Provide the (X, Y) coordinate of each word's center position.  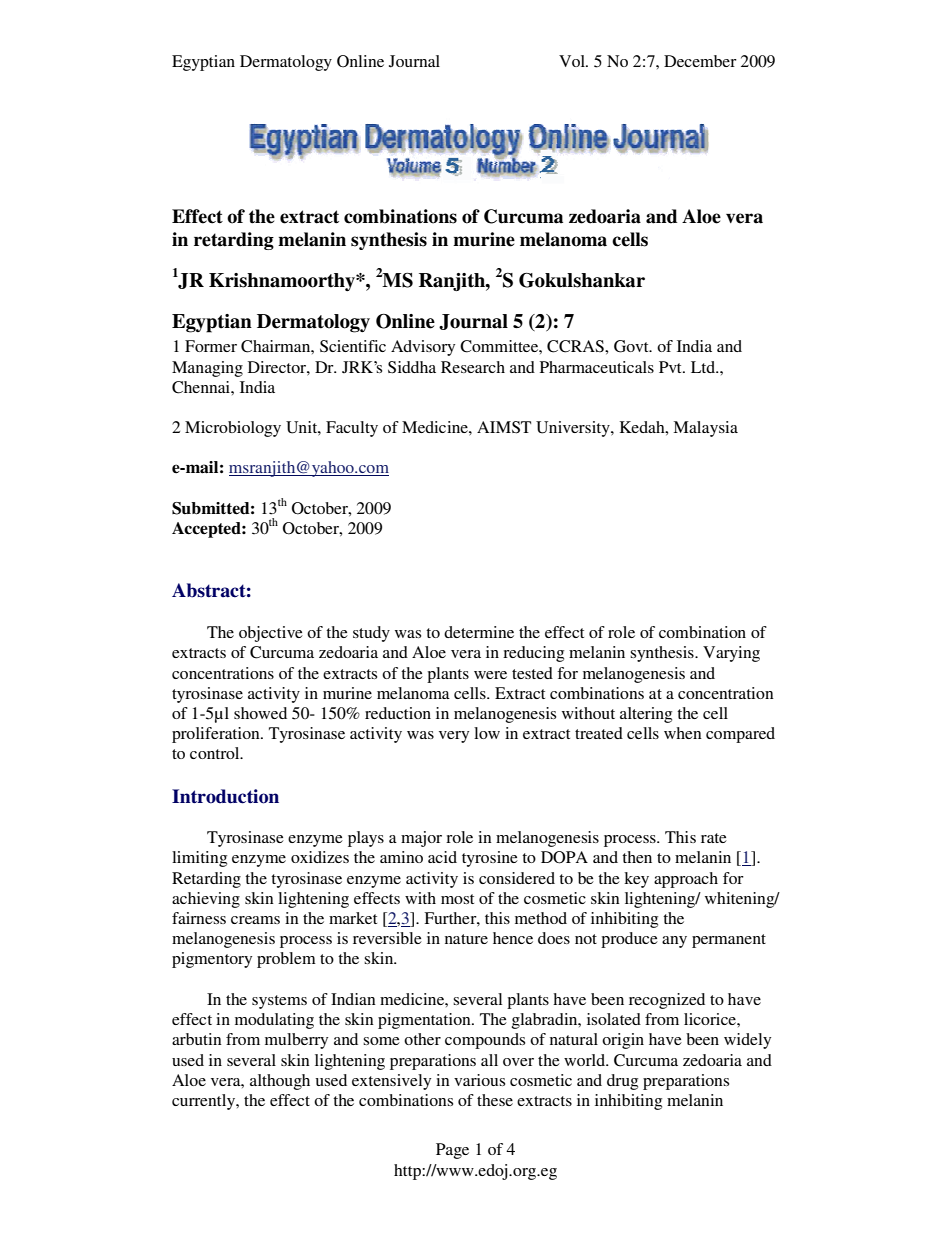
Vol (573, 61)
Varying (731, 654)
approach (686, 880)
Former (211, 346)
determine (479, 632)
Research (473, 367)
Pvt (671, 367)
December (700, 61)
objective (271, 634)
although (280, 1082)
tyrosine (490, 859)
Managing (207, 369)
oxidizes (320, 857)
